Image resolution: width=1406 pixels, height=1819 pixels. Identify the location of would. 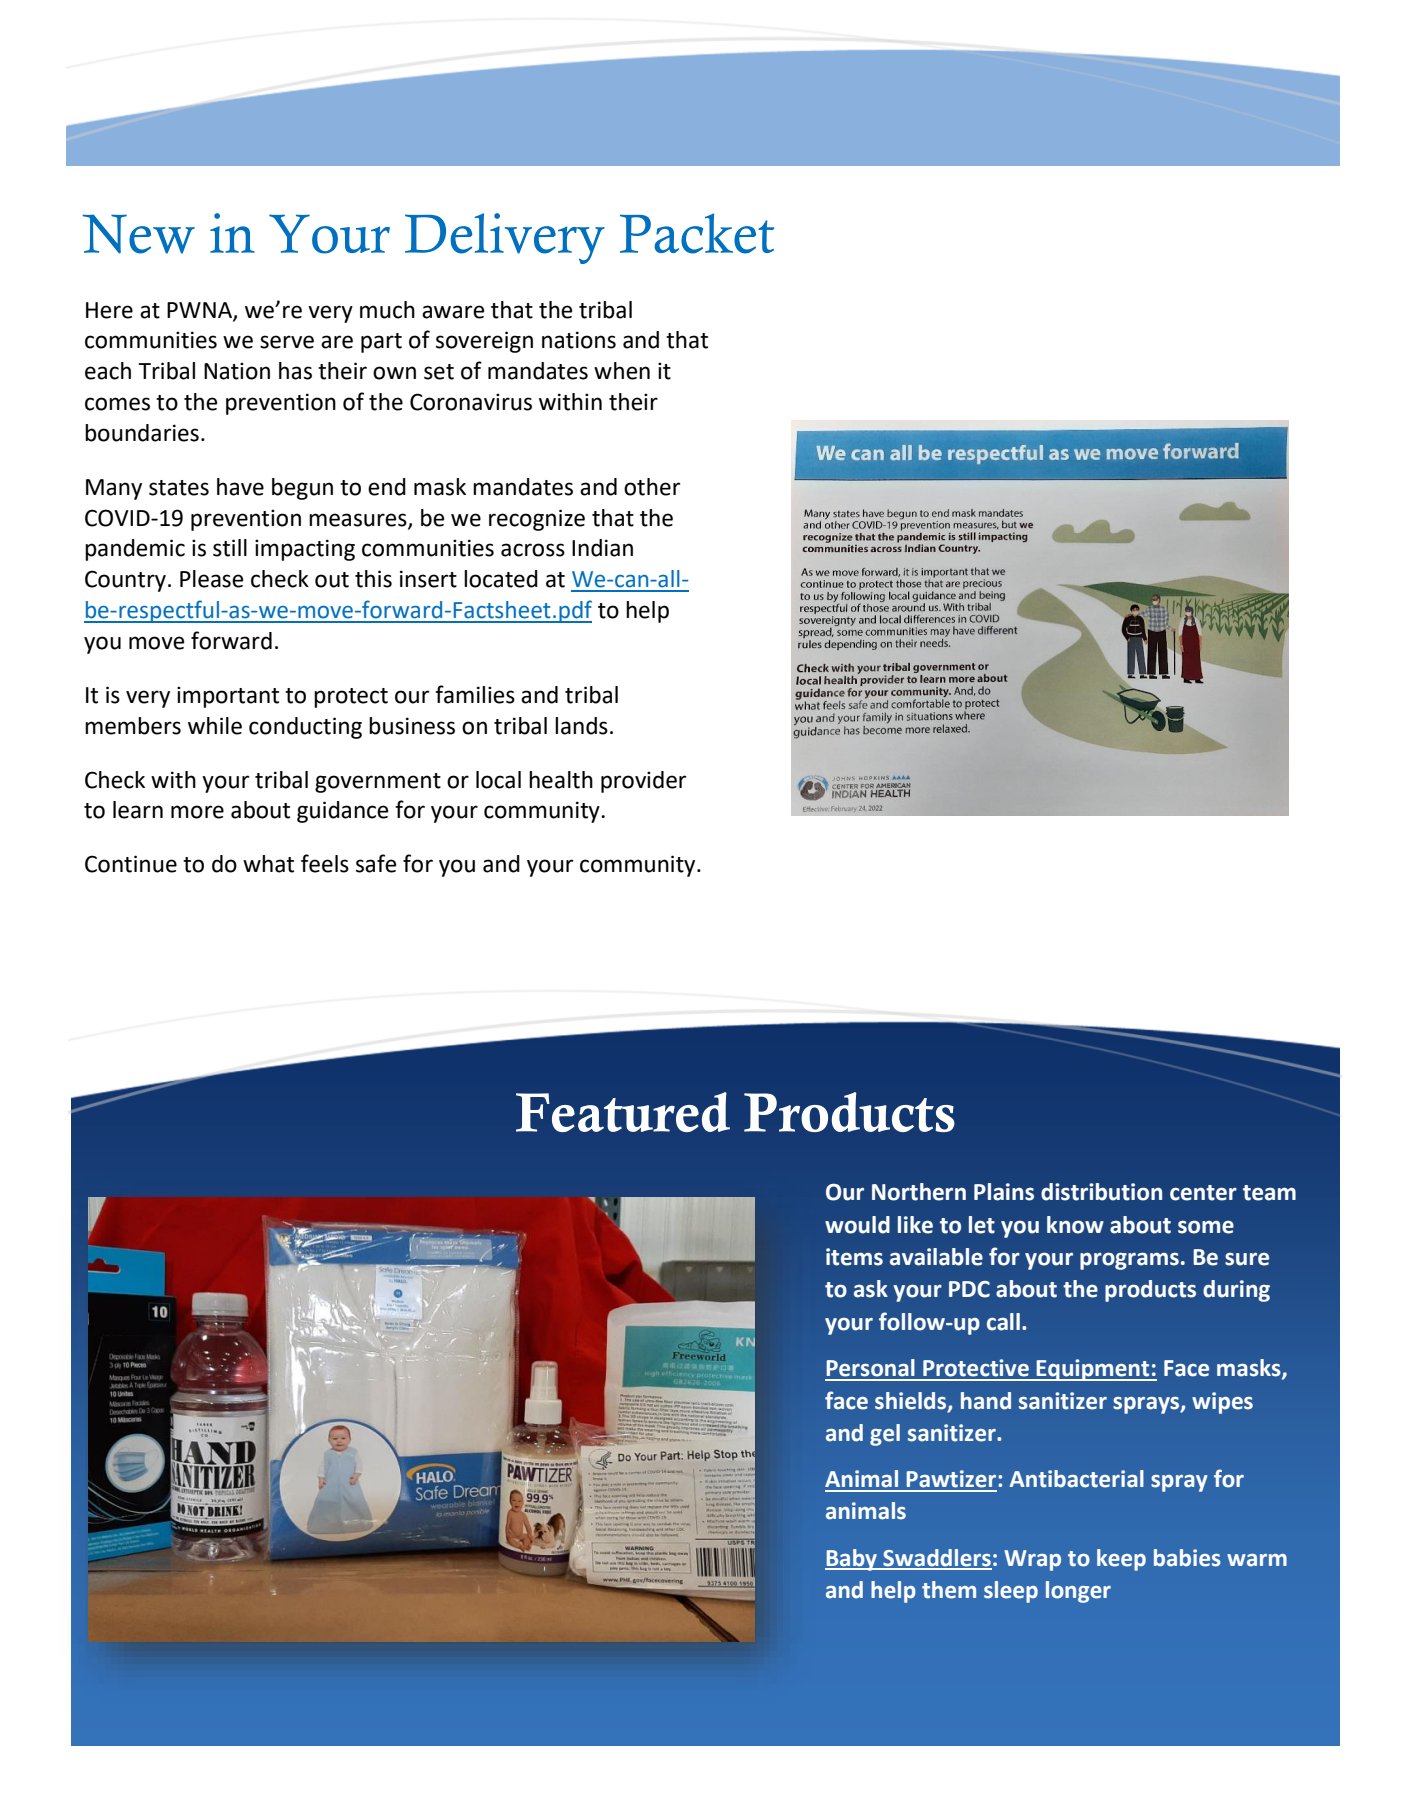
(857, 1225).
